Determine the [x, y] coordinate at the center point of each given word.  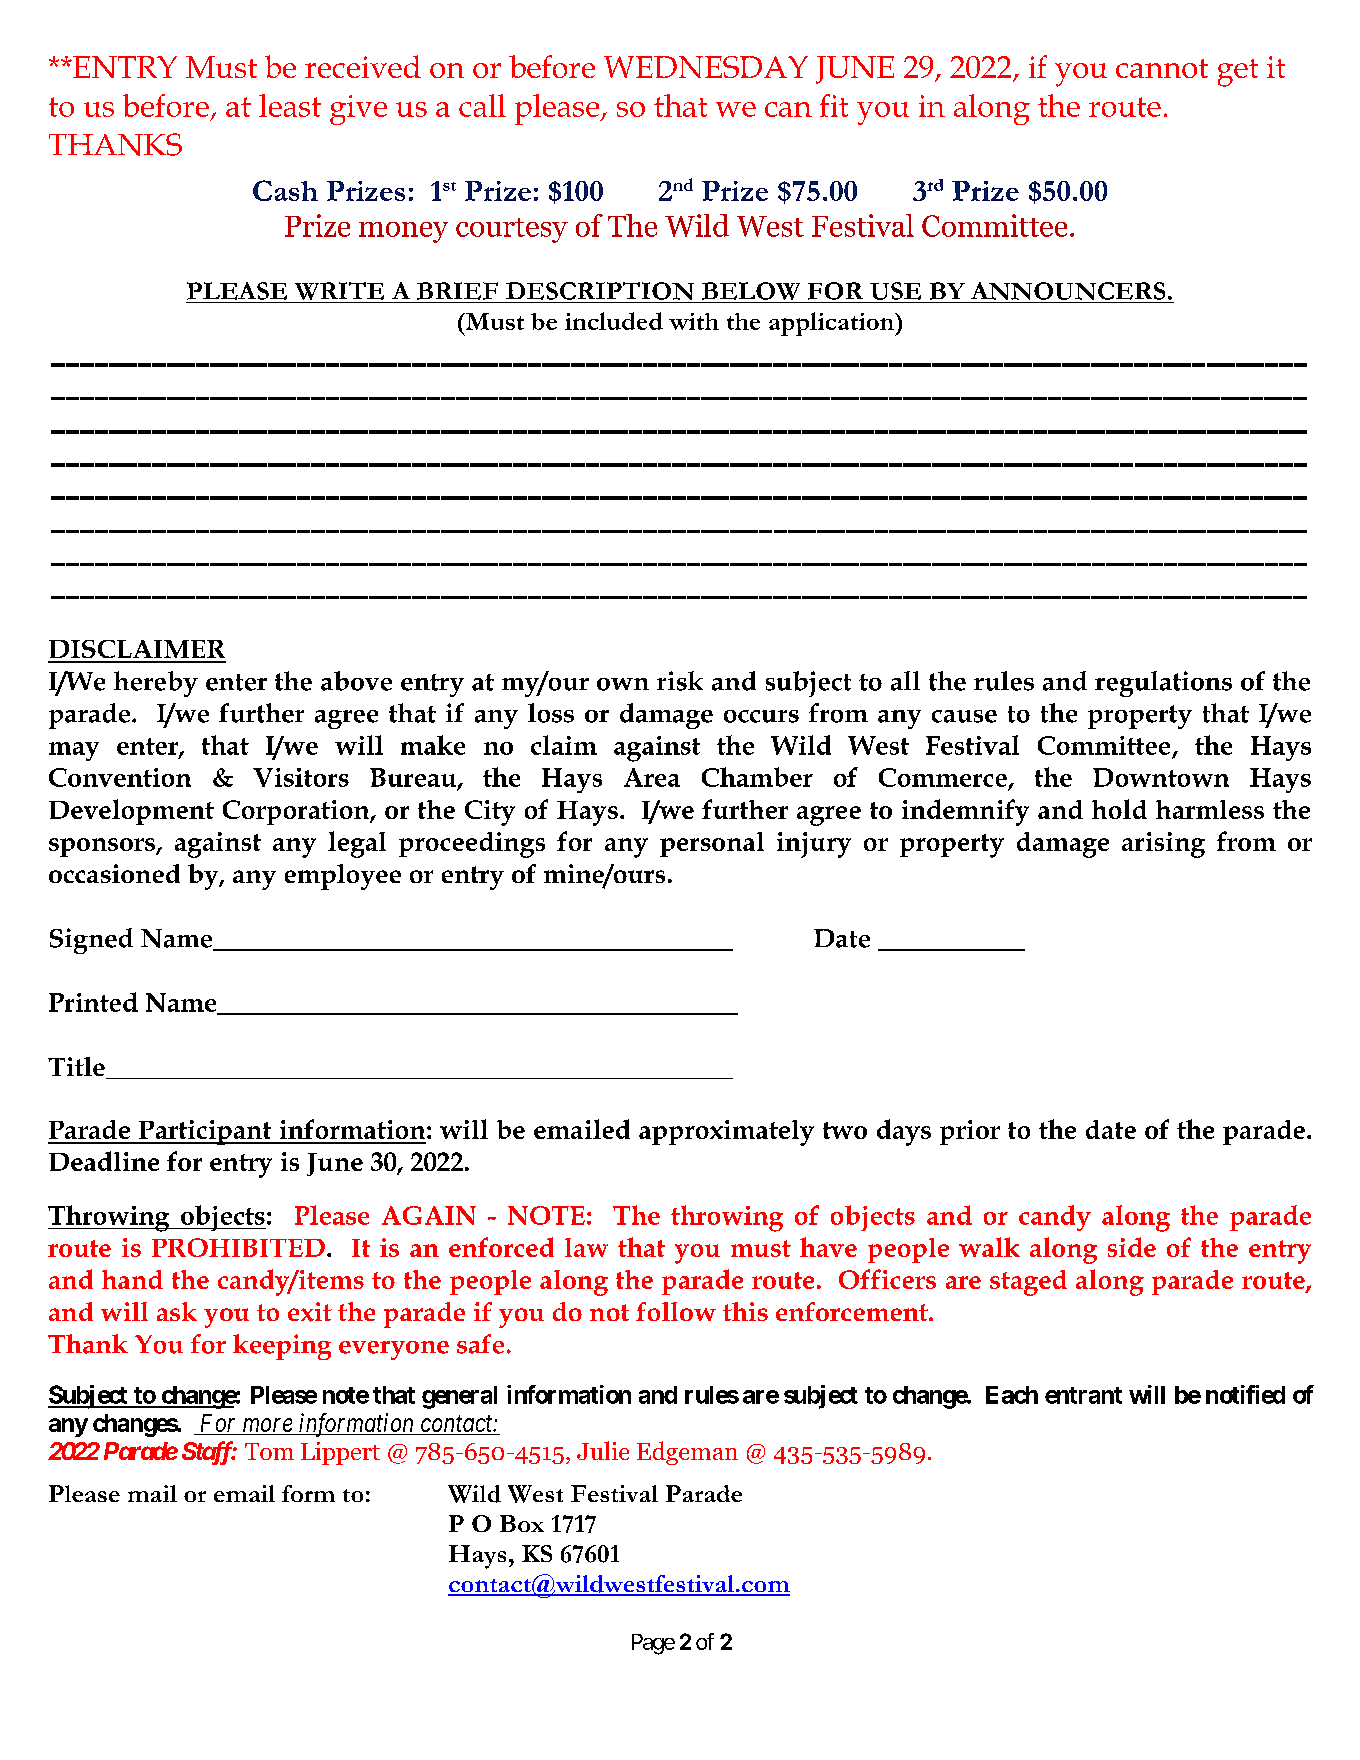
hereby [156, 684]
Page [653, 1644]
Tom [269, 1451]
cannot [1162, 68]
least [290, 105]
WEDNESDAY [706, 67]
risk [680, 681]
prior [970, 1132]
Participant [205, 1132]
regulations [1163, 684]
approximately [726, 1133]
